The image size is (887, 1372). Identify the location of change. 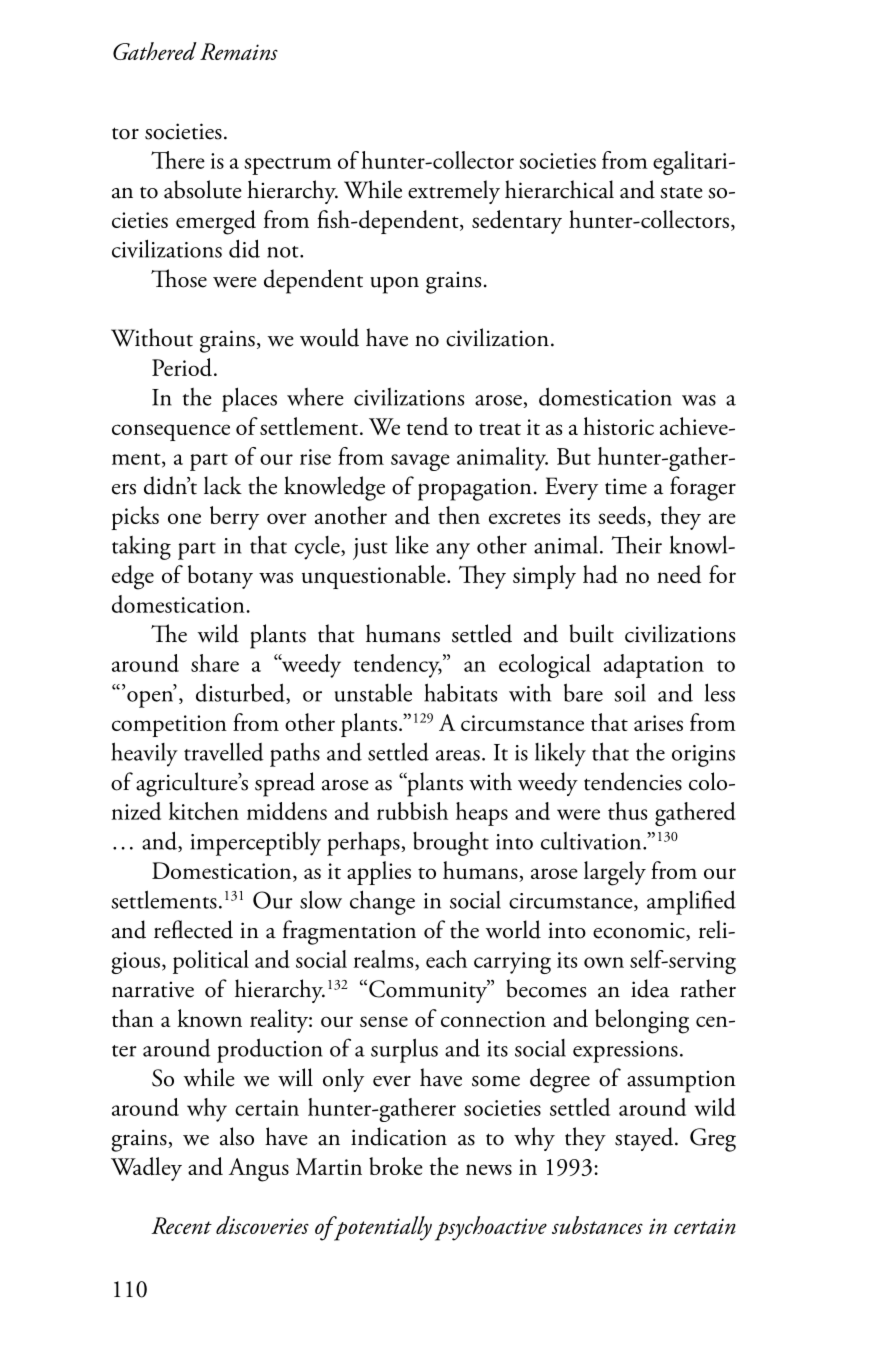
(382, 902).
